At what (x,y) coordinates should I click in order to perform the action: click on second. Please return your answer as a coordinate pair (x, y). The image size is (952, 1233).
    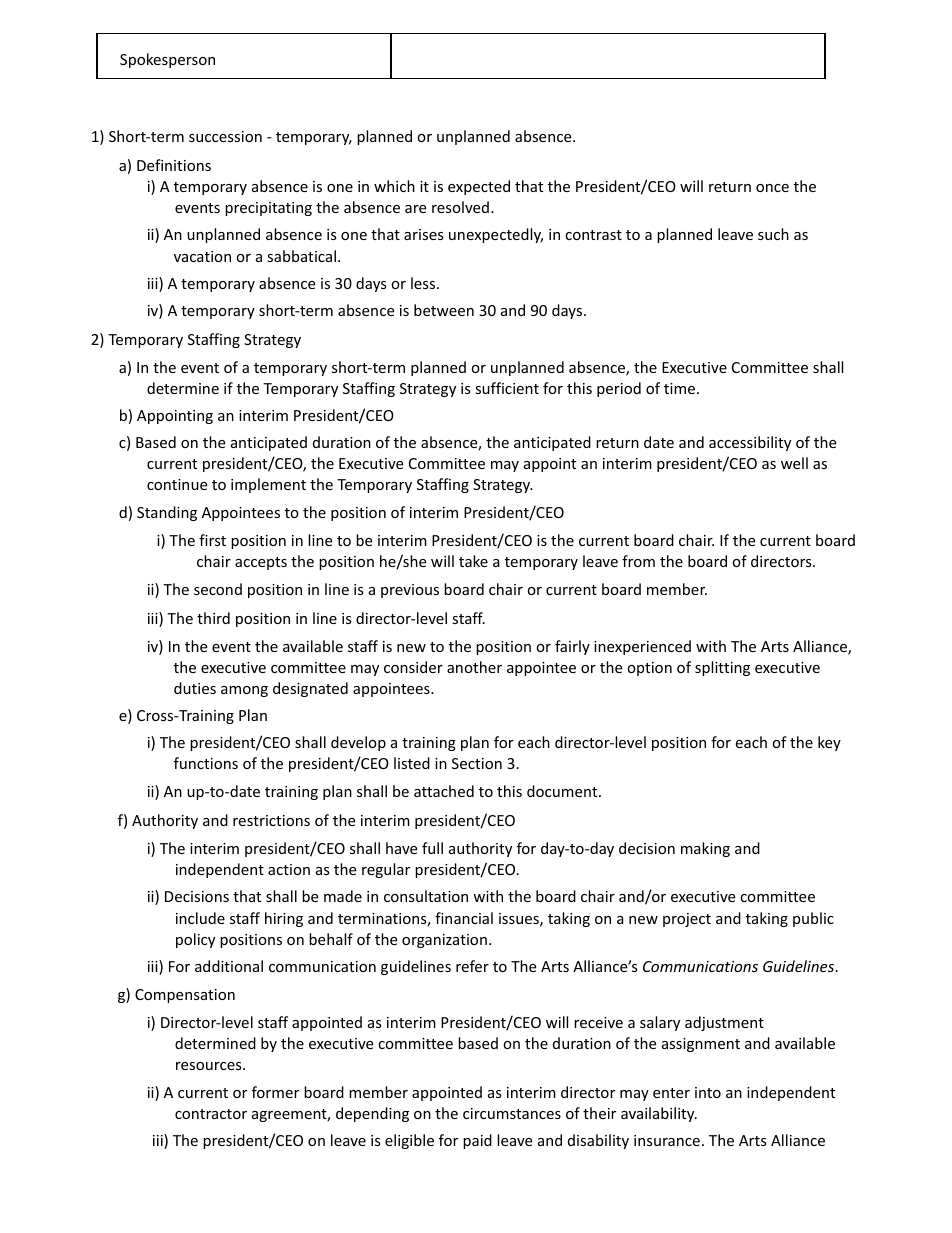
    Looking at the image, I should click on (218, 589).
